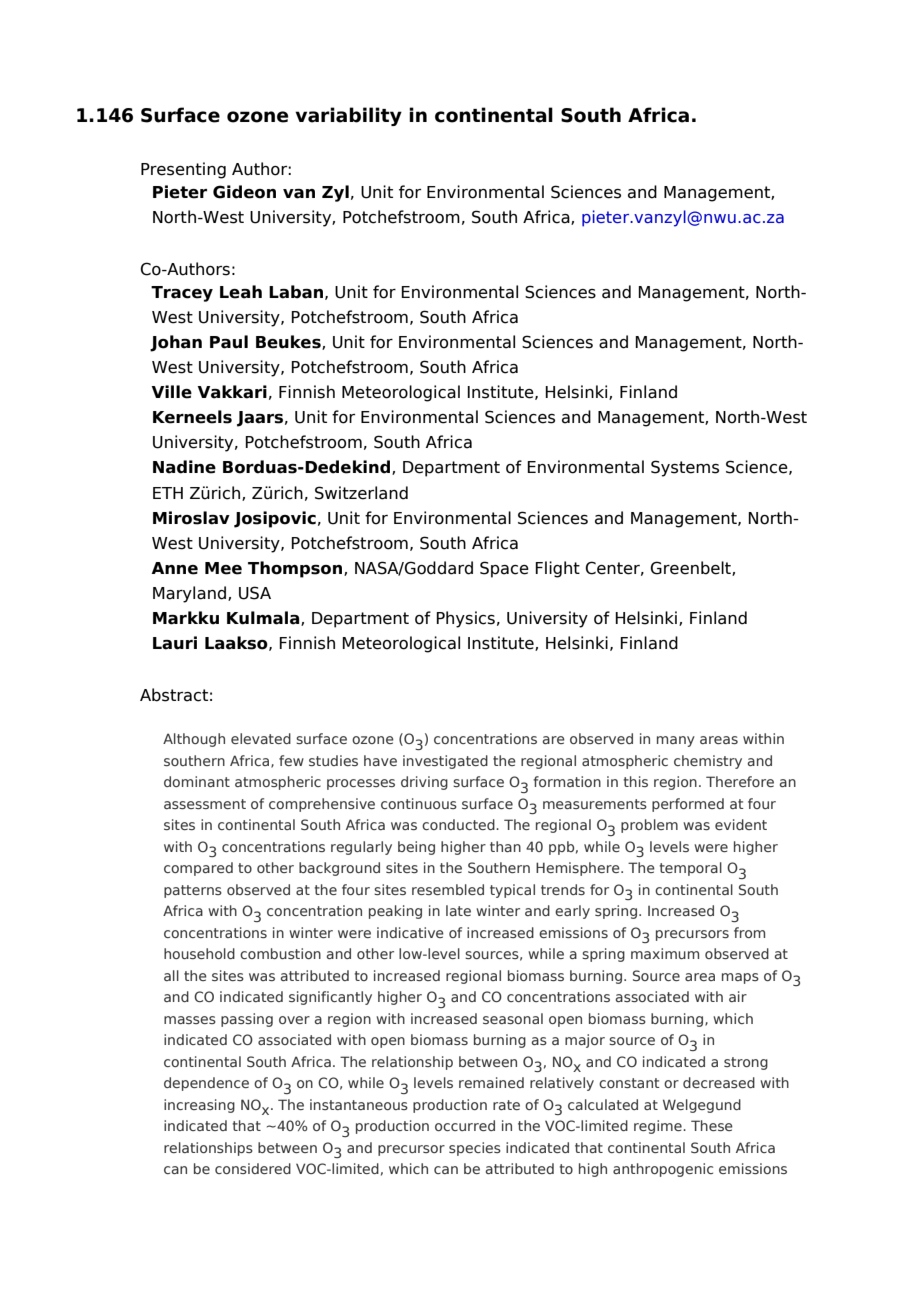 The height and width of the screenshot is (1308, 924). What do you see at coordinates (465, 1125) in the screenshot?
I see `occurred` at bounding box center [465, 1125].
